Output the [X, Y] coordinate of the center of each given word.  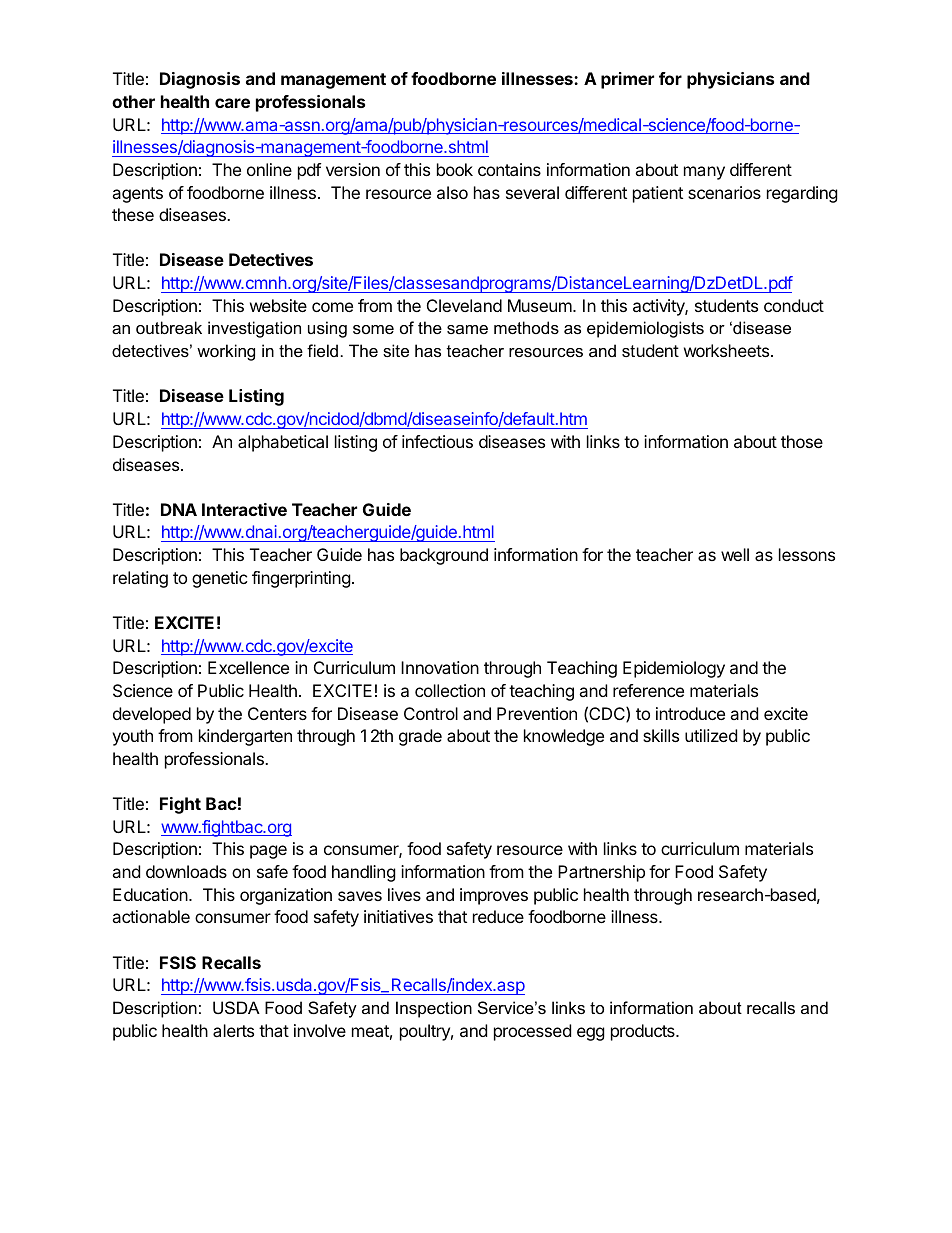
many [704, 173]
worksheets [728, 350]
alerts [233, 1030]
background [444, 556]
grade [420, 737]
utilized [711, 735]
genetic [220, 579]
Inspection [434, 1009]
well [735, 554]
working [226, 352]
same [467, 329]
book [455, 169]
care [232, 103]
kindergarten [245, 737]
